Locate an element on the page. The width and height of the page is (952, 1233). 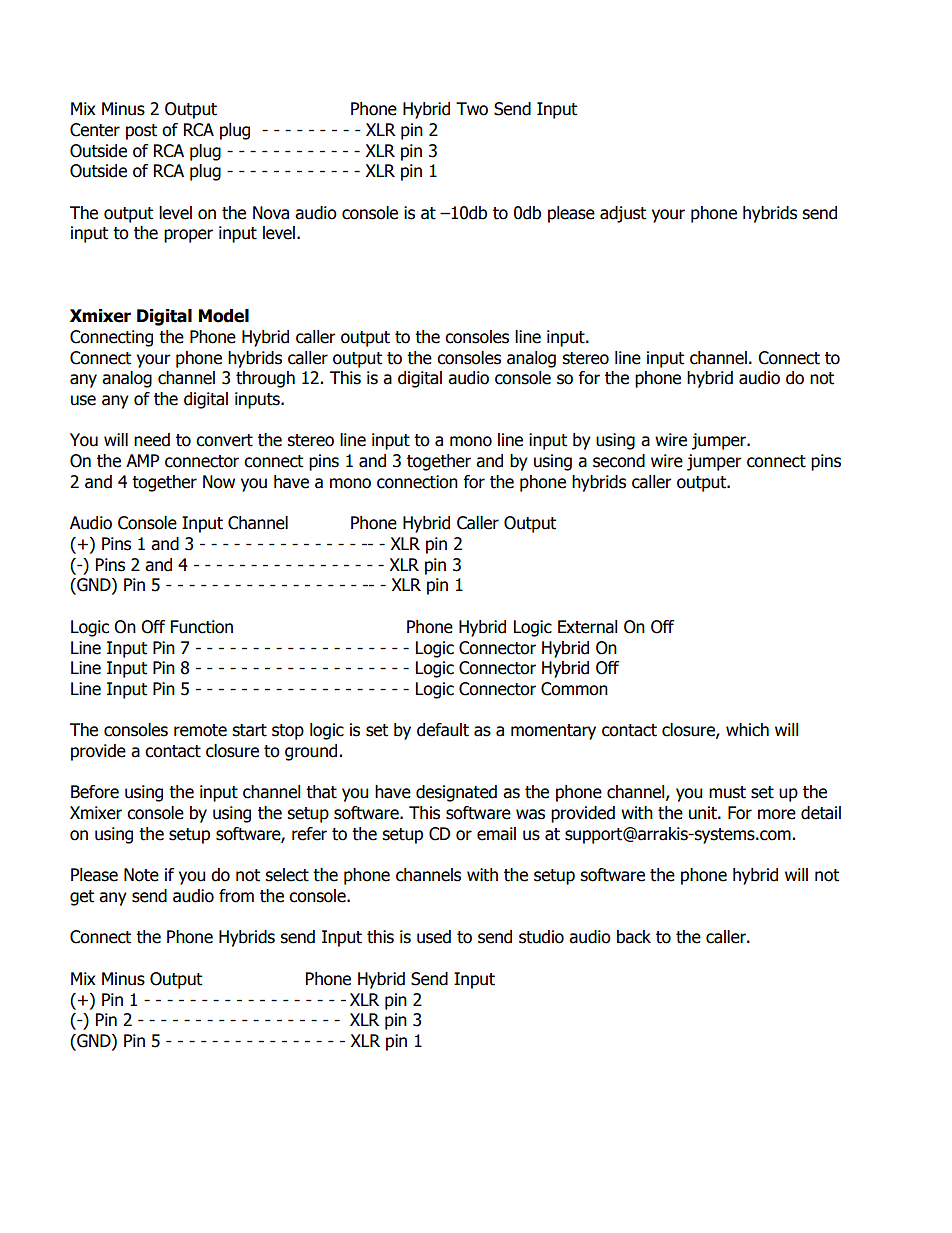
adjust is located at coordinates (623, 214).
